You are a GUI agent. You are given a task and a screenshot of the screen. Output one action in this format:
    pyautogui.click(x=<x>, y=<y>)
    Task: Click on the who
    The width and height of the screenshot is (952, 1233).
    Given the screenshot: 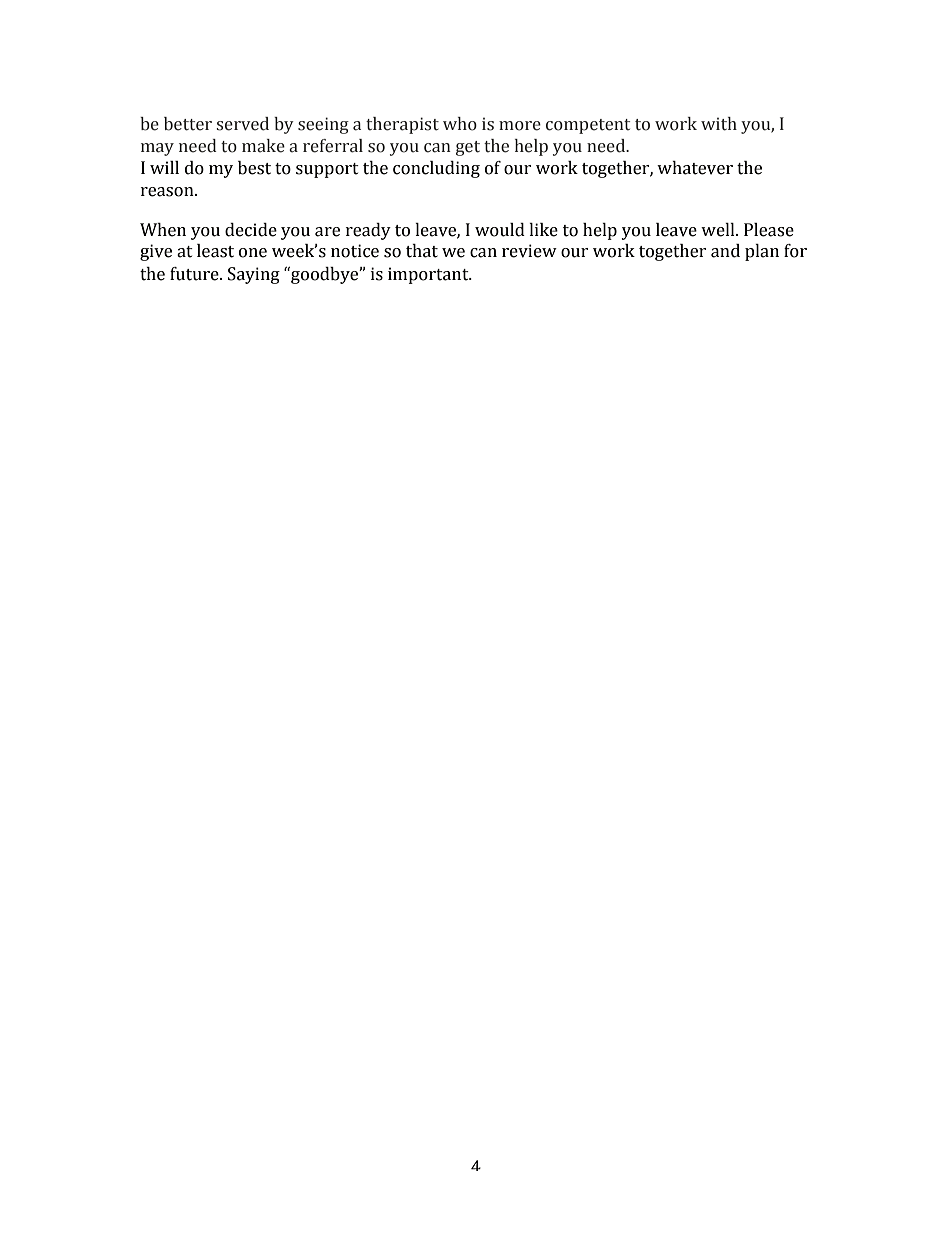 What is the action you would take?
    pyautogui.click(x=460, y=124)
